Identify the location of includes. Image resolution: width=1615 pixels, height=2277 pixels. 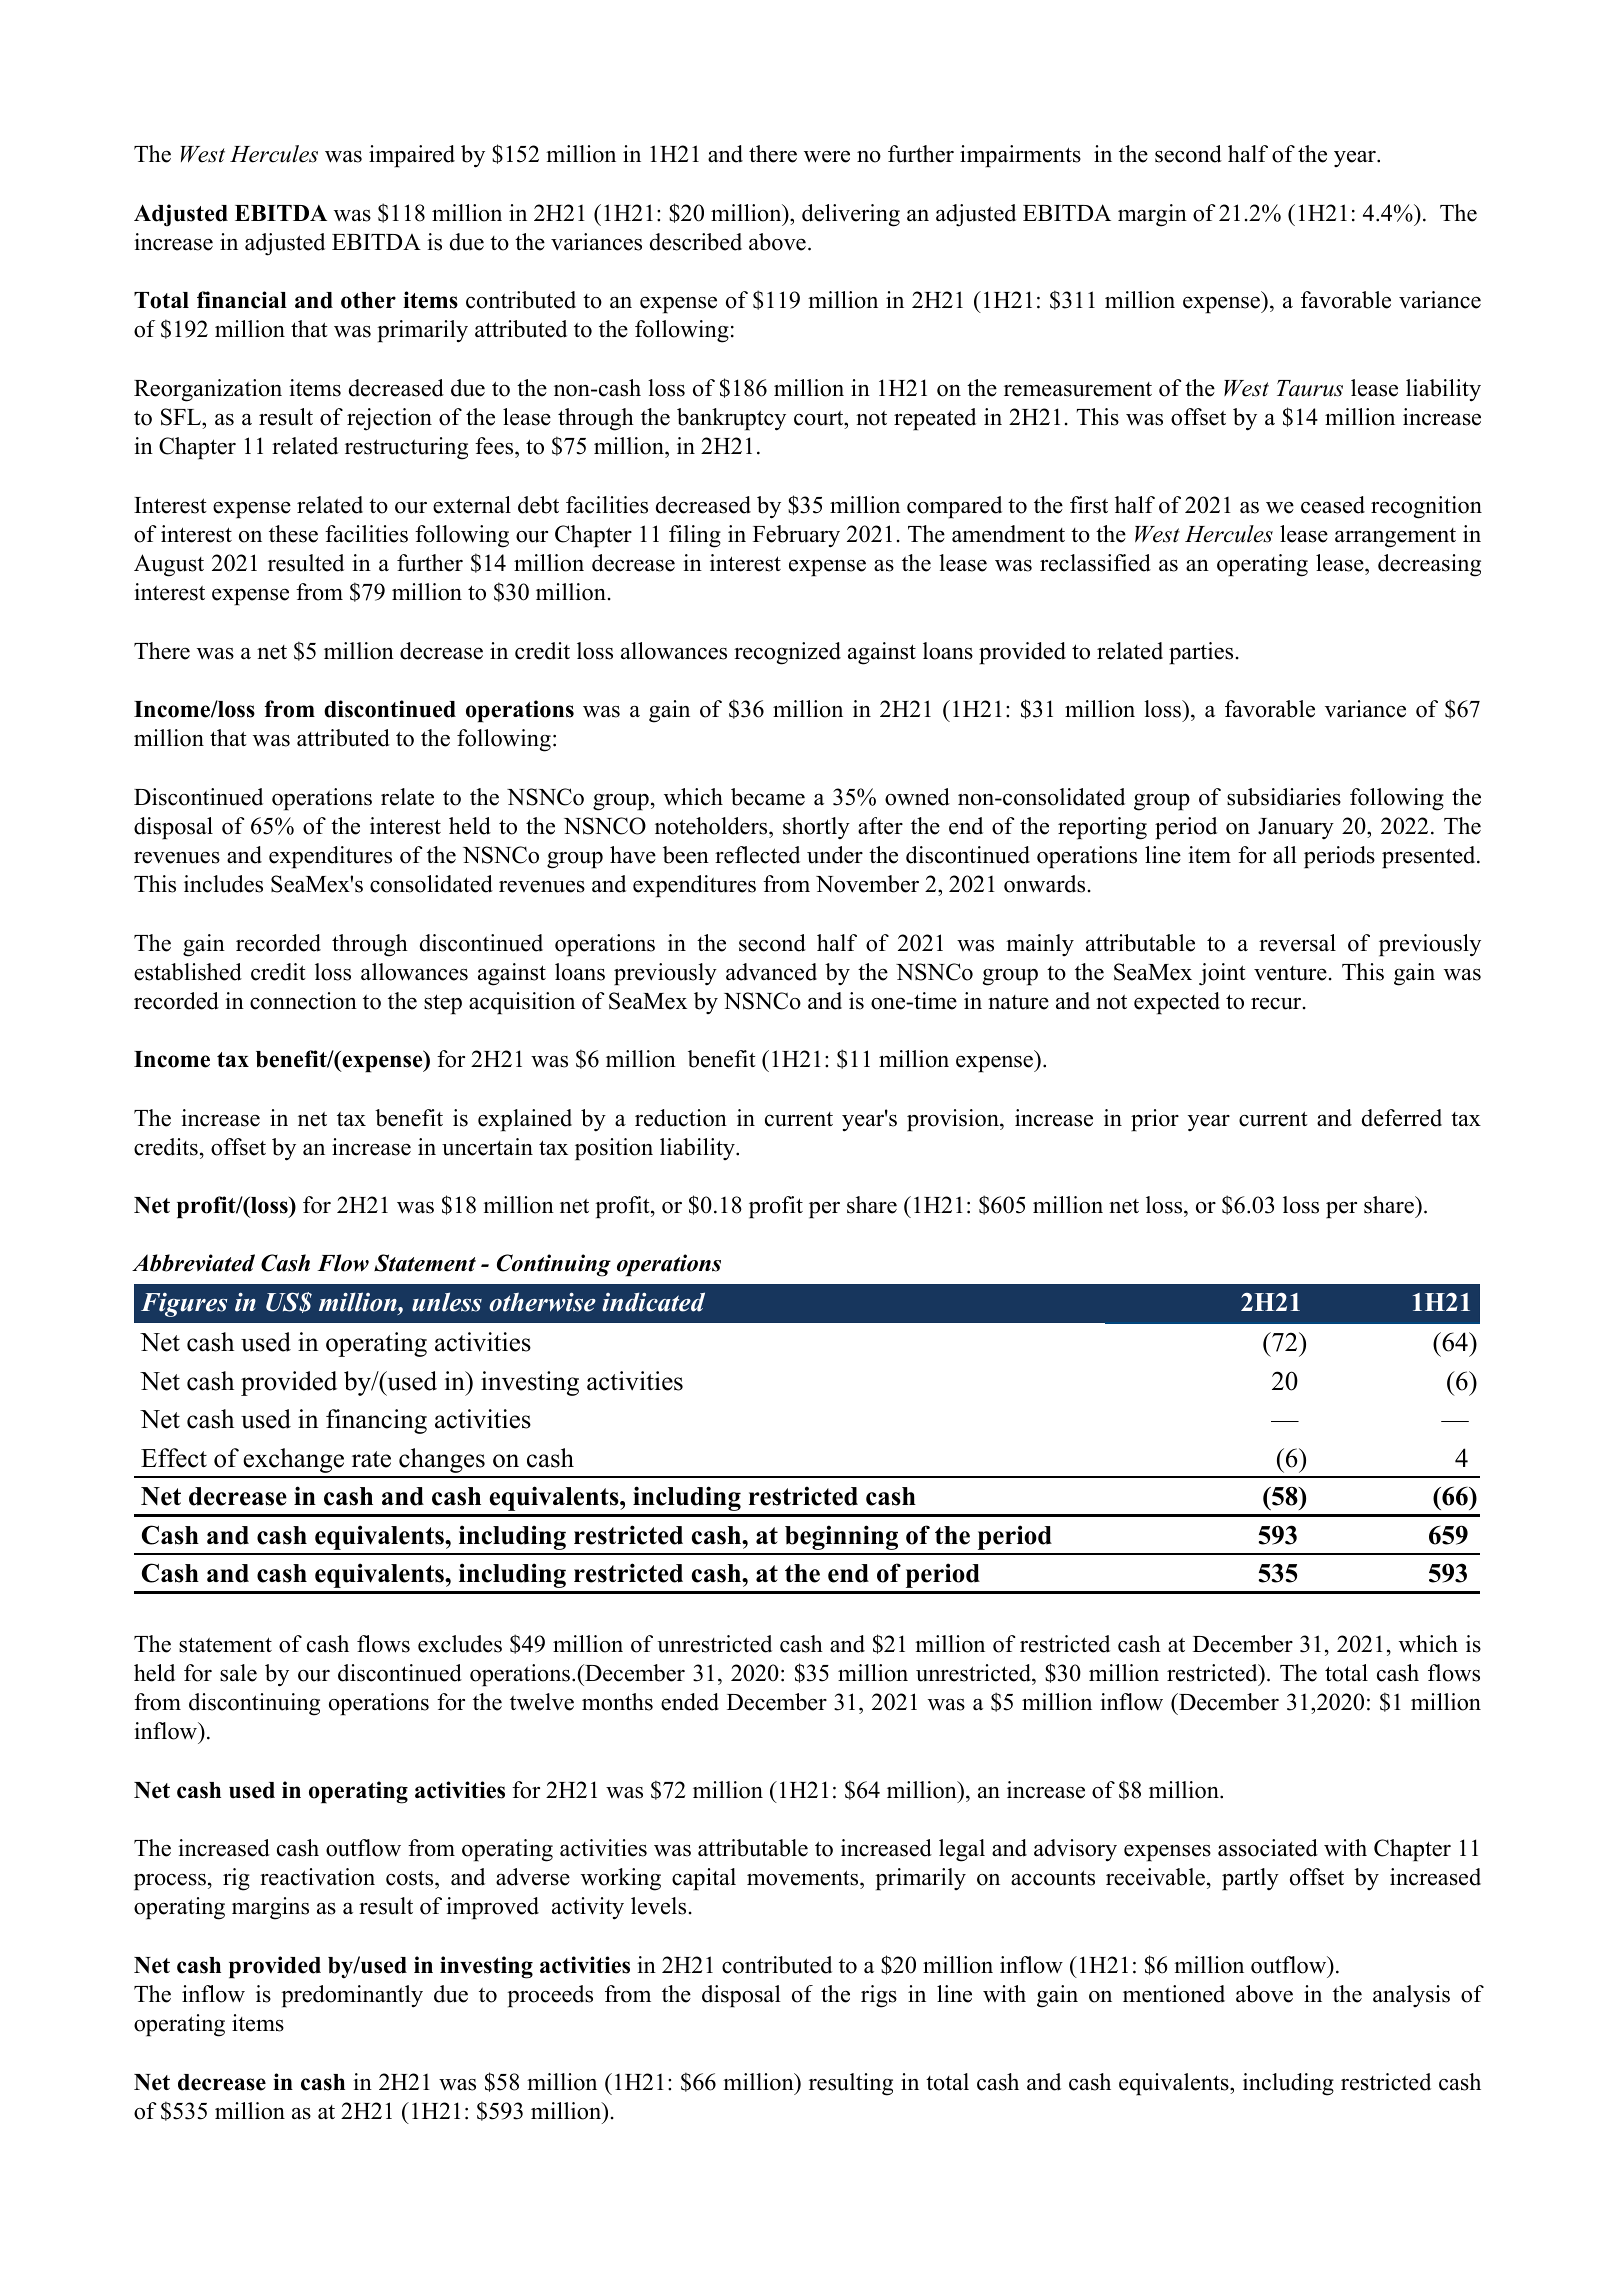
(223, 884).
